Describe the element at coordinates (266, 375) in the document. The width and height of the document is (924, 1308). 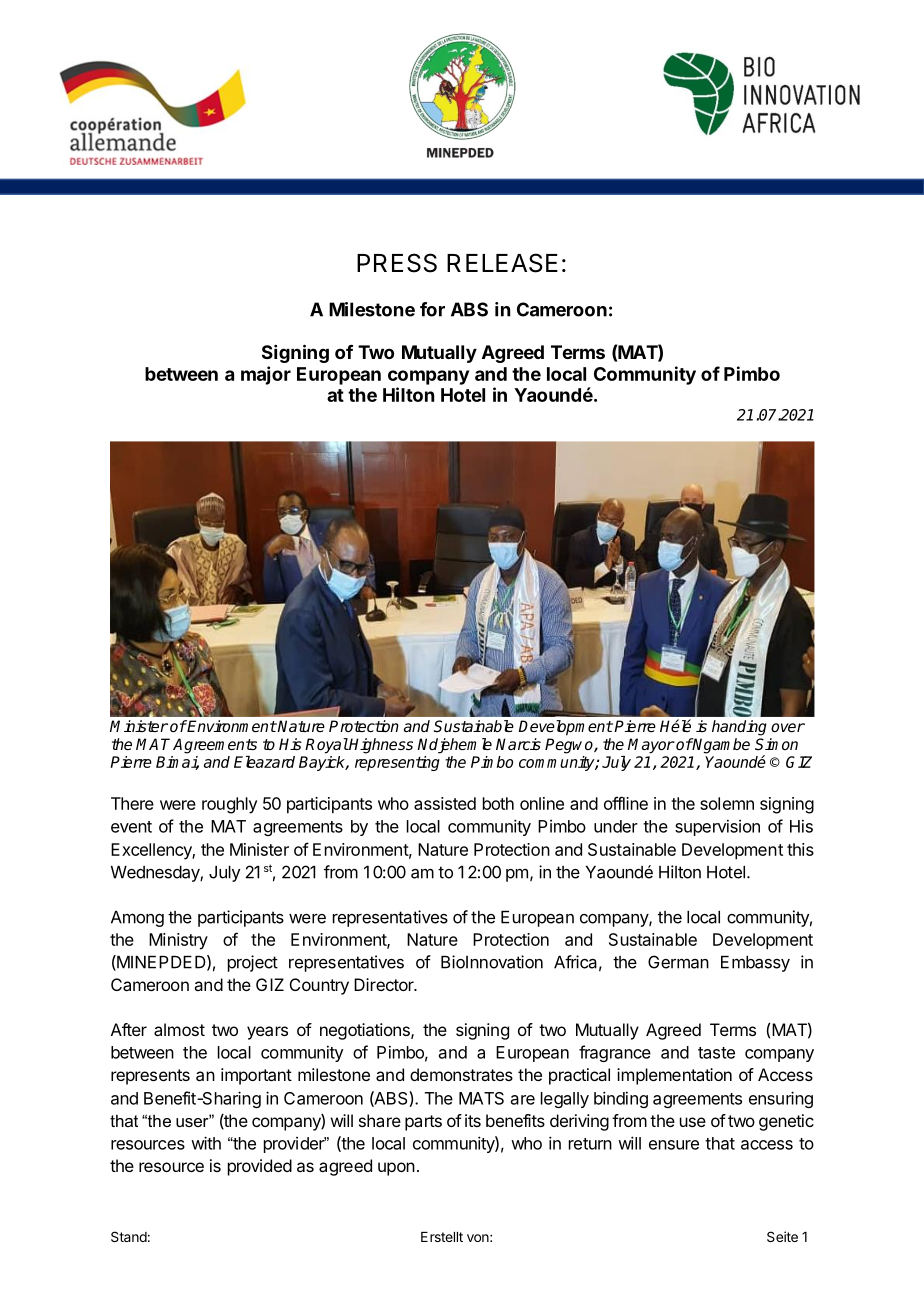
I see `major` at that location.
